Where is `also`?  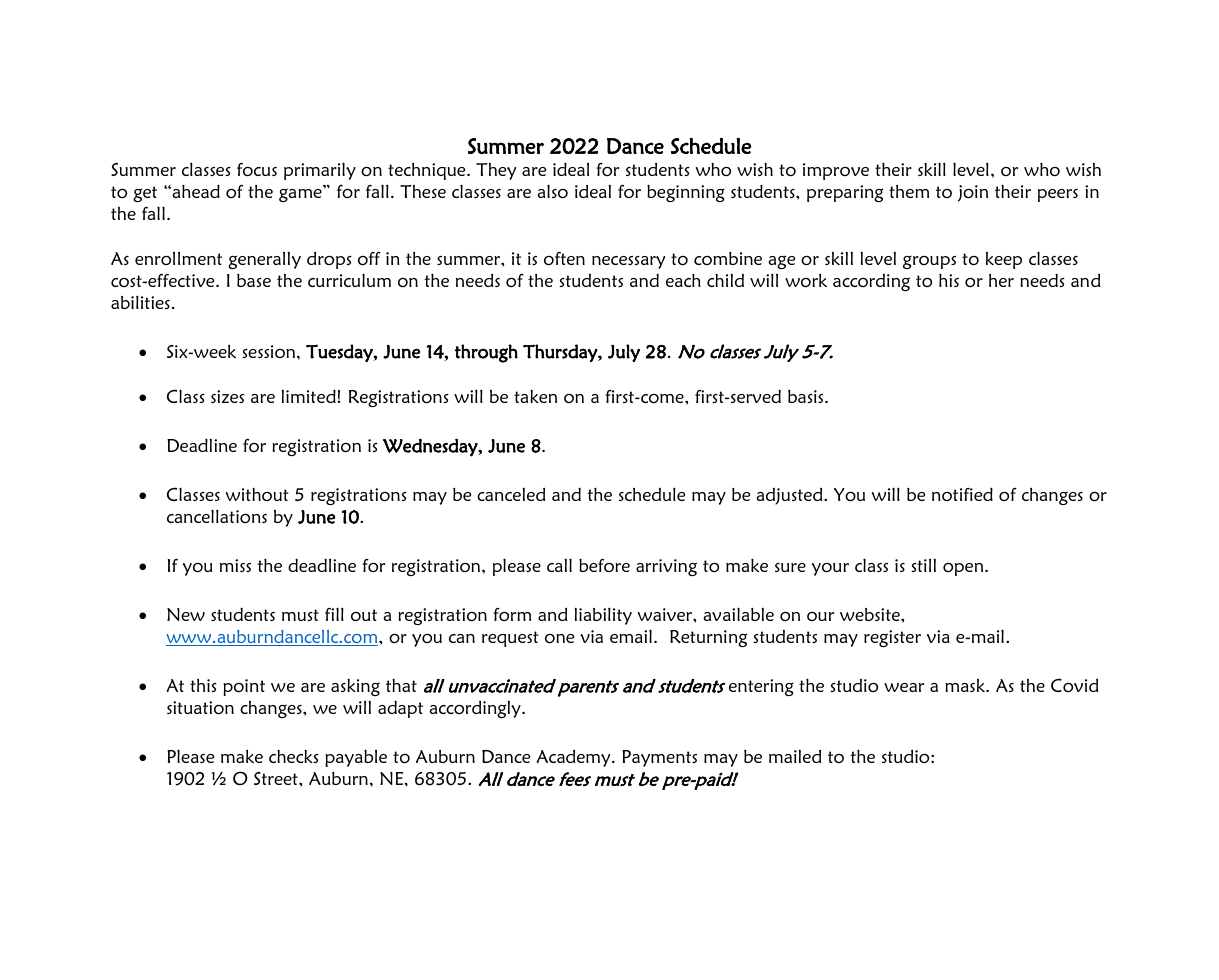 also is located at coordinates (552, 191).
